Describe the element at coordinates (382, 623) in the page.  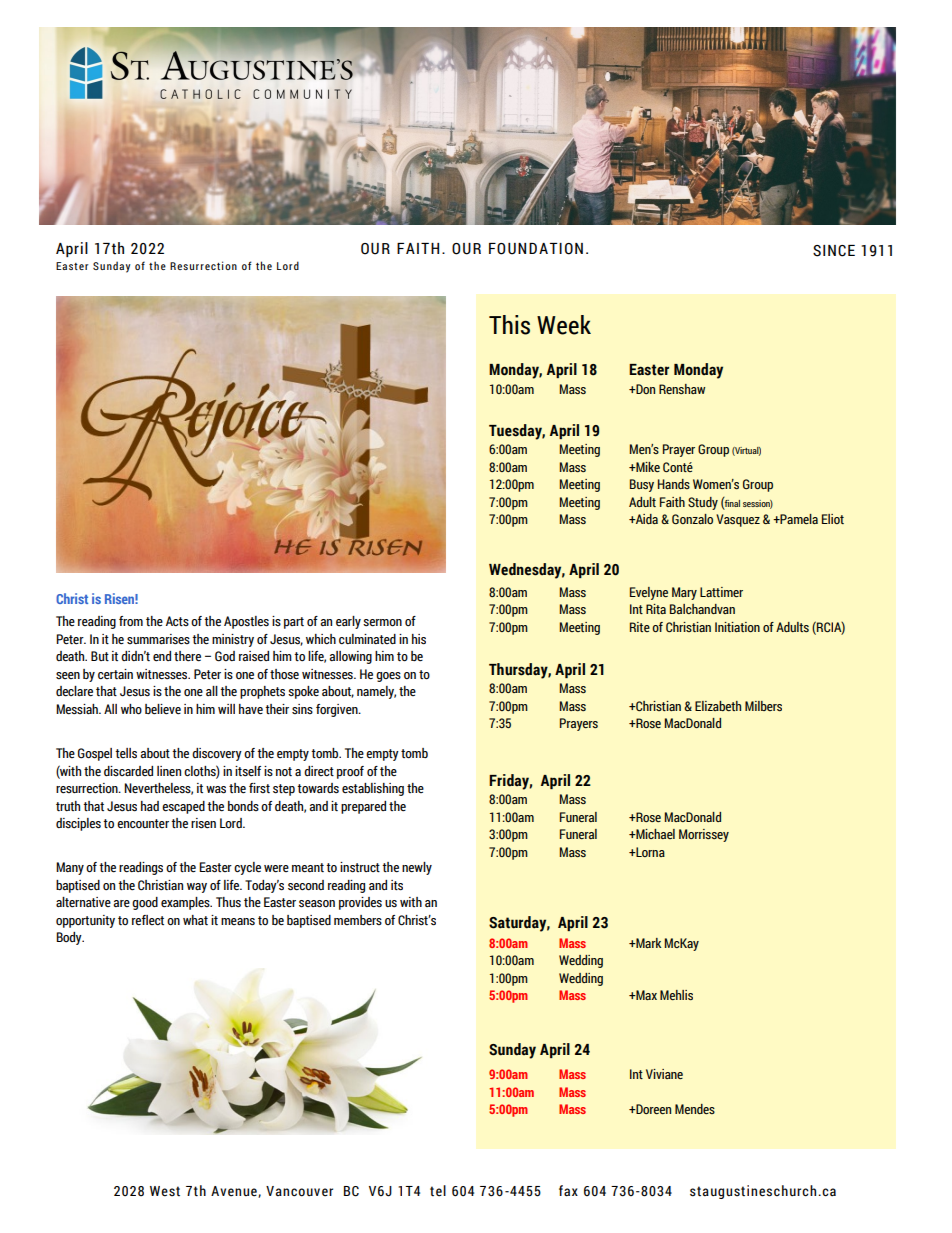
I see `sermon` at that location.
